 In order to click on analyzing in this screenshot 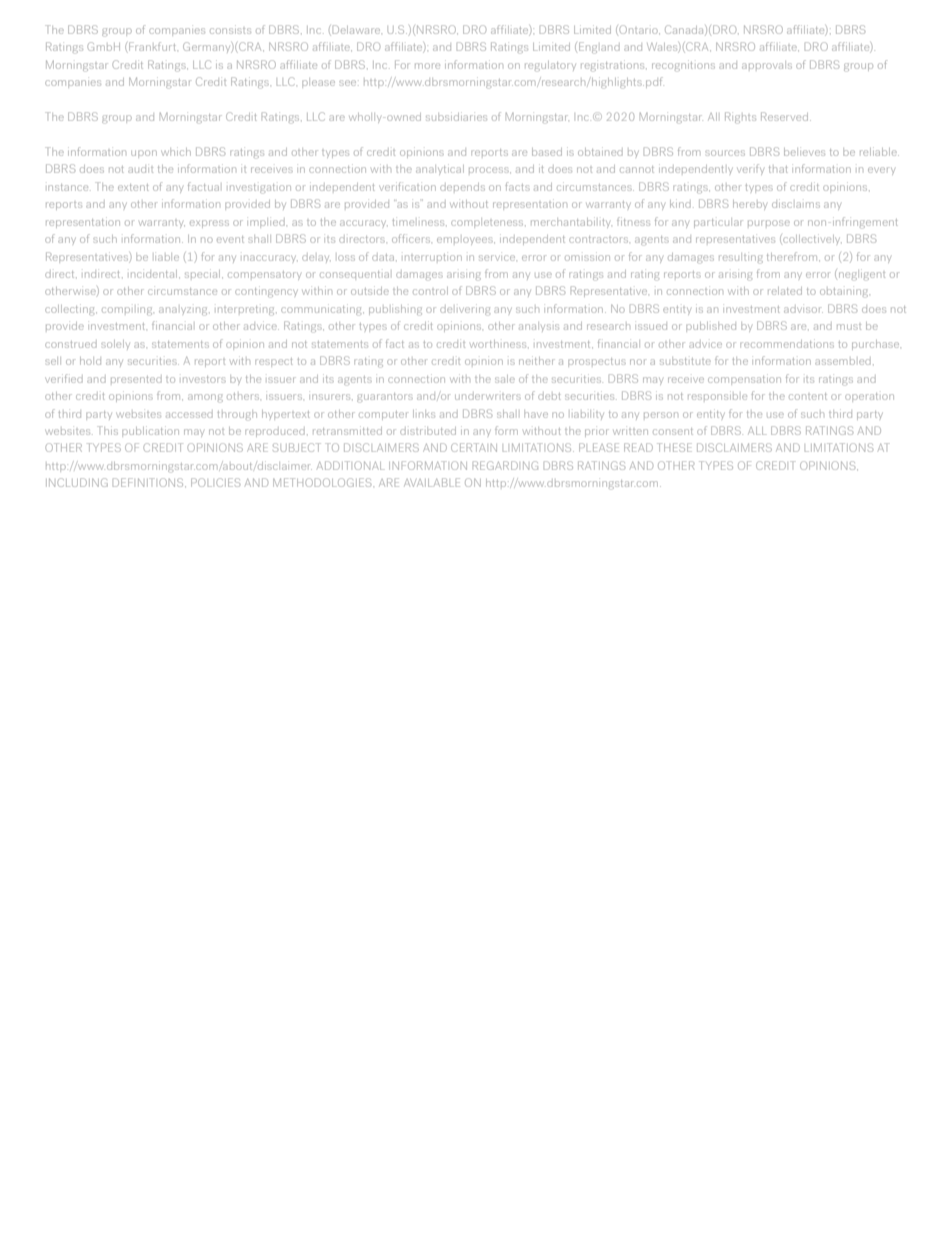, I will do `click(184, 311)`.
